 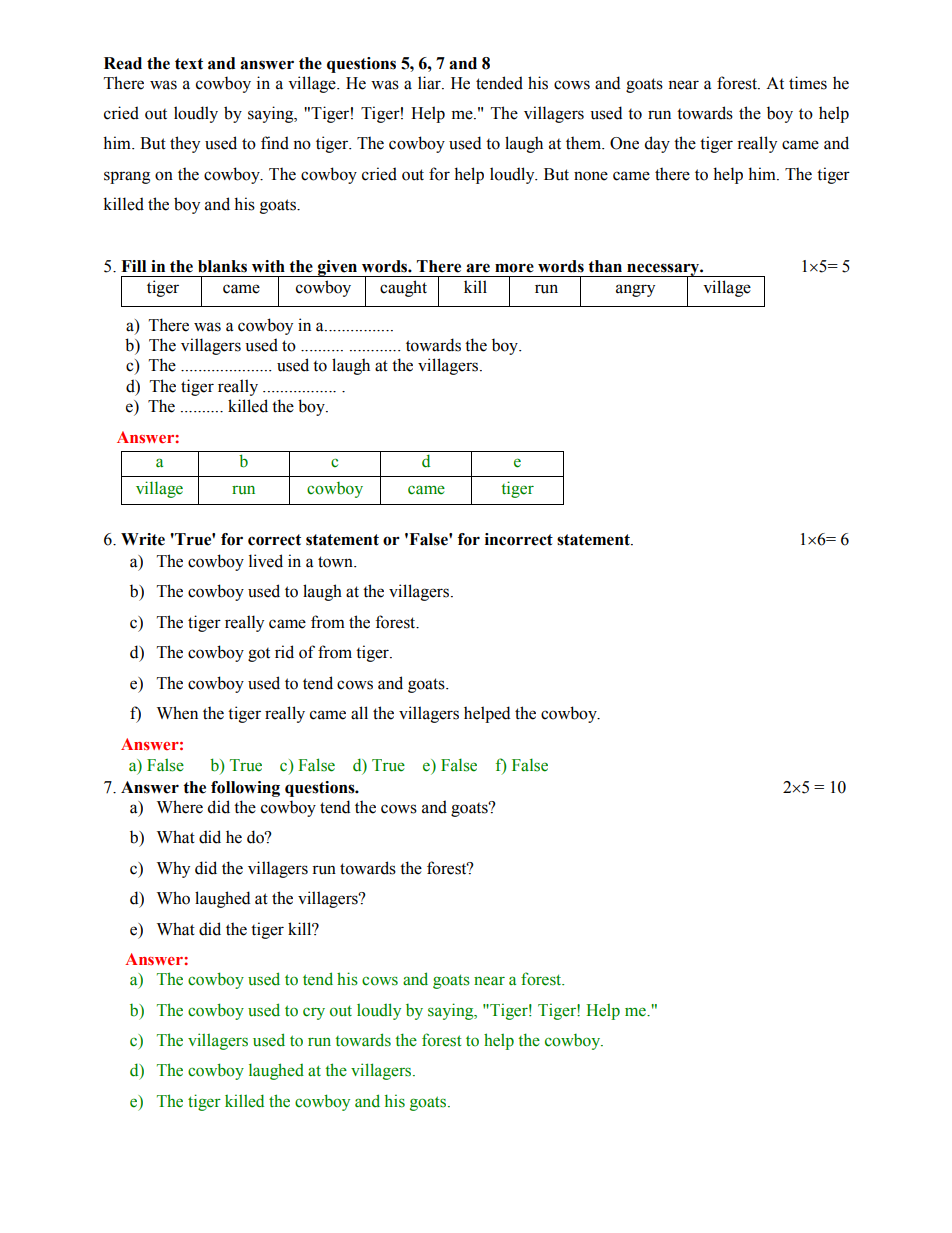 What do you see at coordinates (430, 83) in the screenshot?
I see `liar` at bounding box center [430, 83].
